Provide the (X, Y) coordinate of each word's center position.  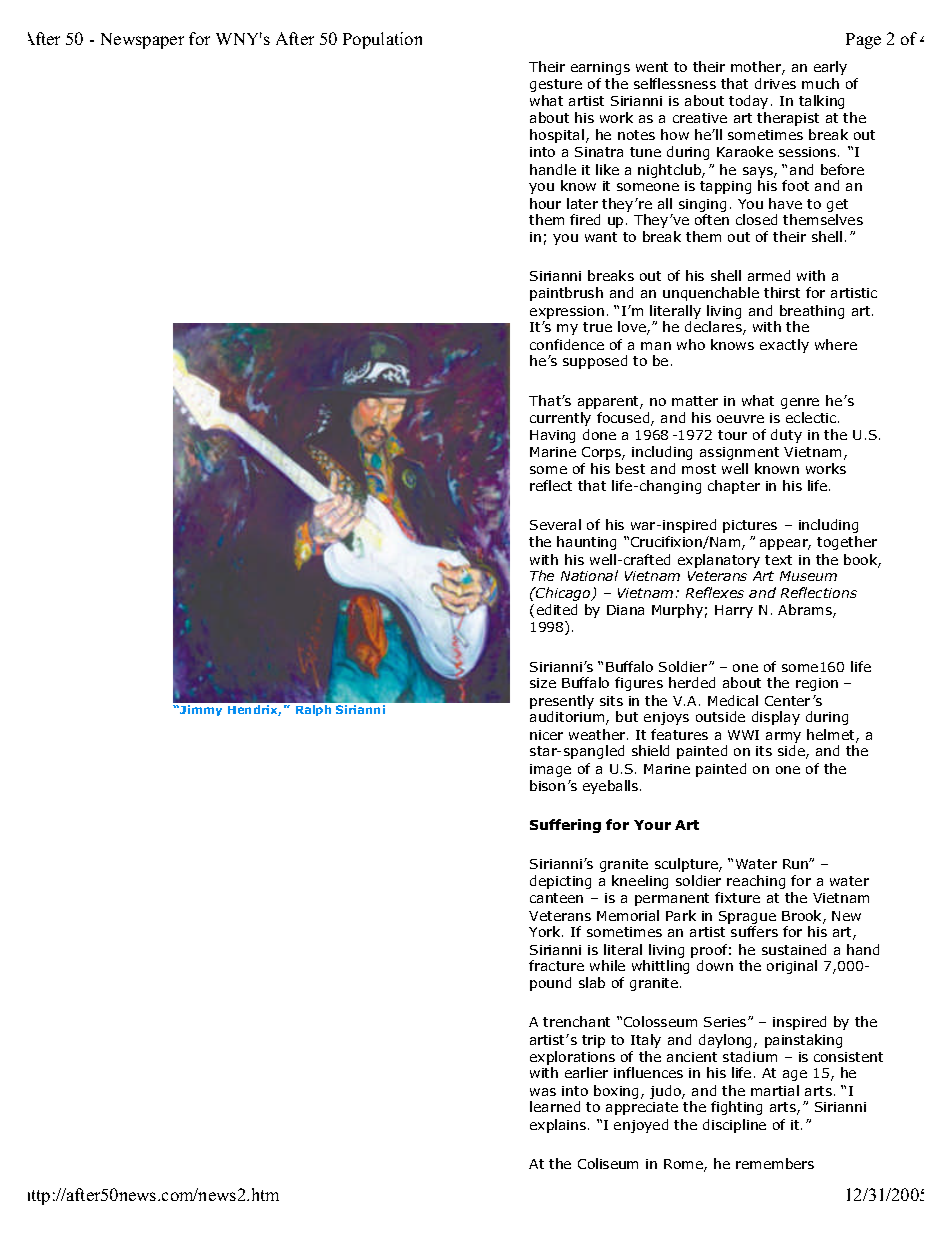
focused (624, 419)
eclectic (812, 417)
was (543, 1092)
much (820, 83)
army (783, 739)
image (550, 770)
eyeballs (612, 787)
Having (552, 436)
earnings (600, 68)
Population (382, 40)
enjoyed (641, 1126)
